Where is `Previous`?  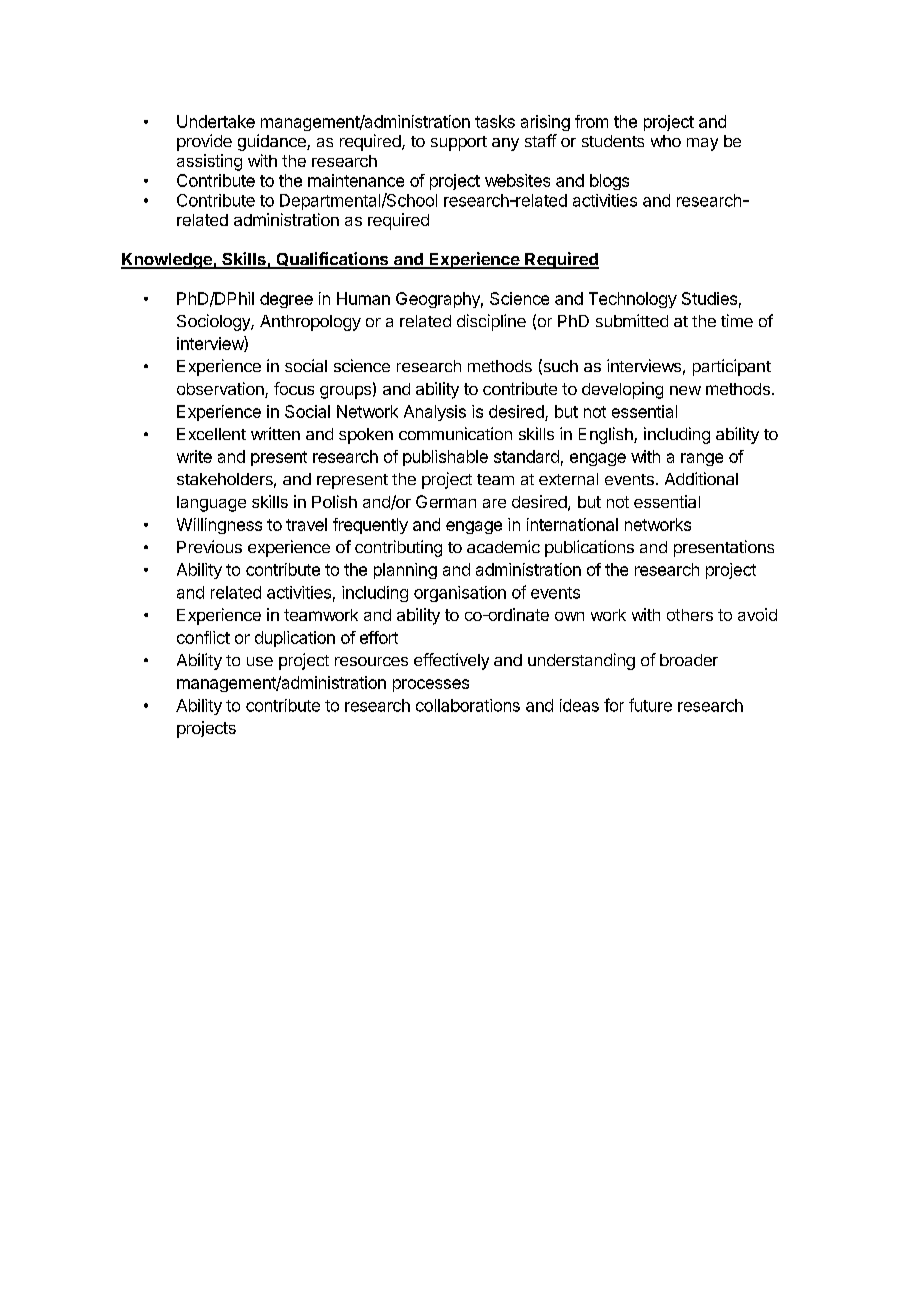 Previous is located at coordinates (209, 546).
